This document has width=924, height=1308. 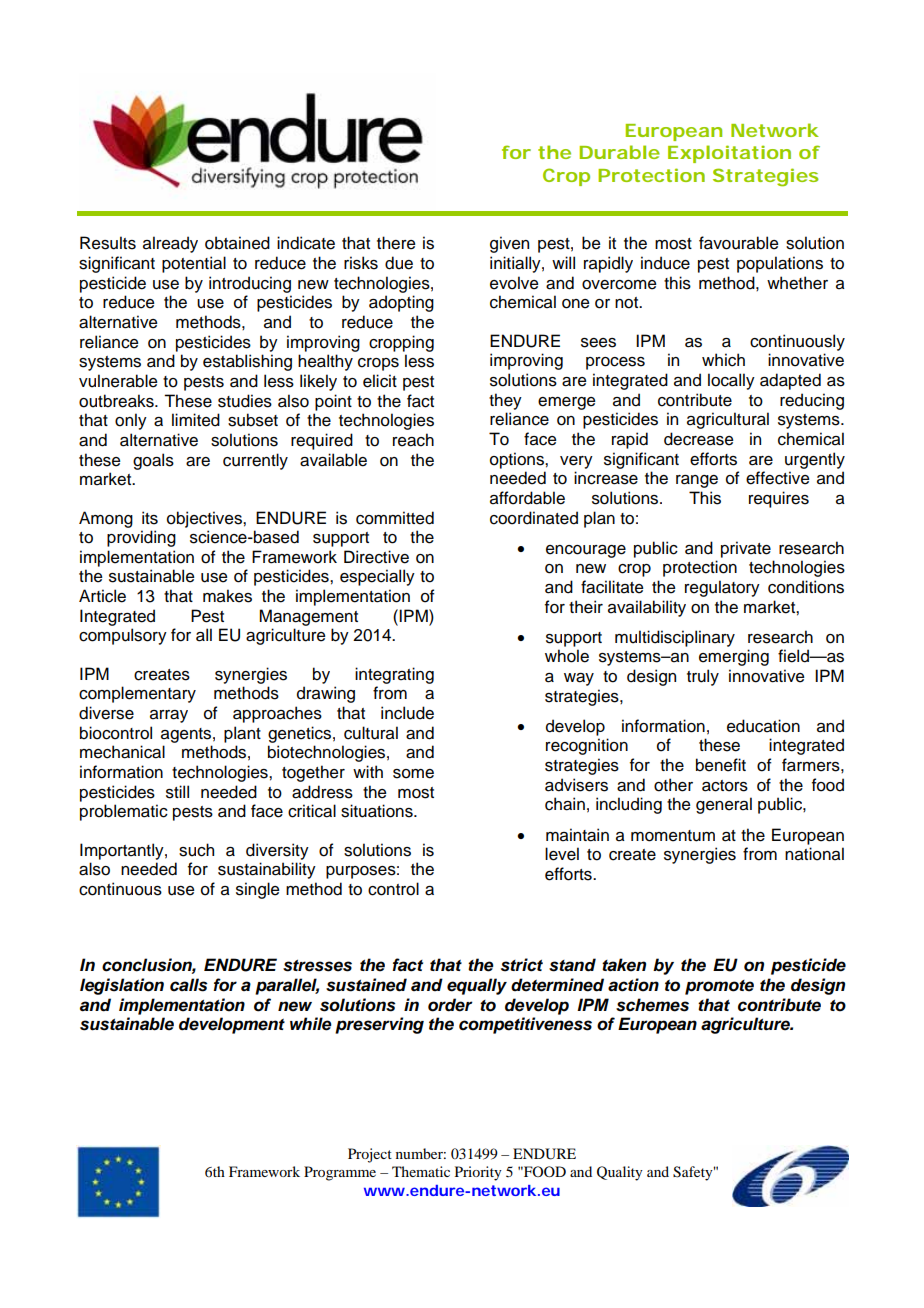 What do you see at coordinates (509, 244) in the document?
I see `given` at bounding box center [509, 244].
